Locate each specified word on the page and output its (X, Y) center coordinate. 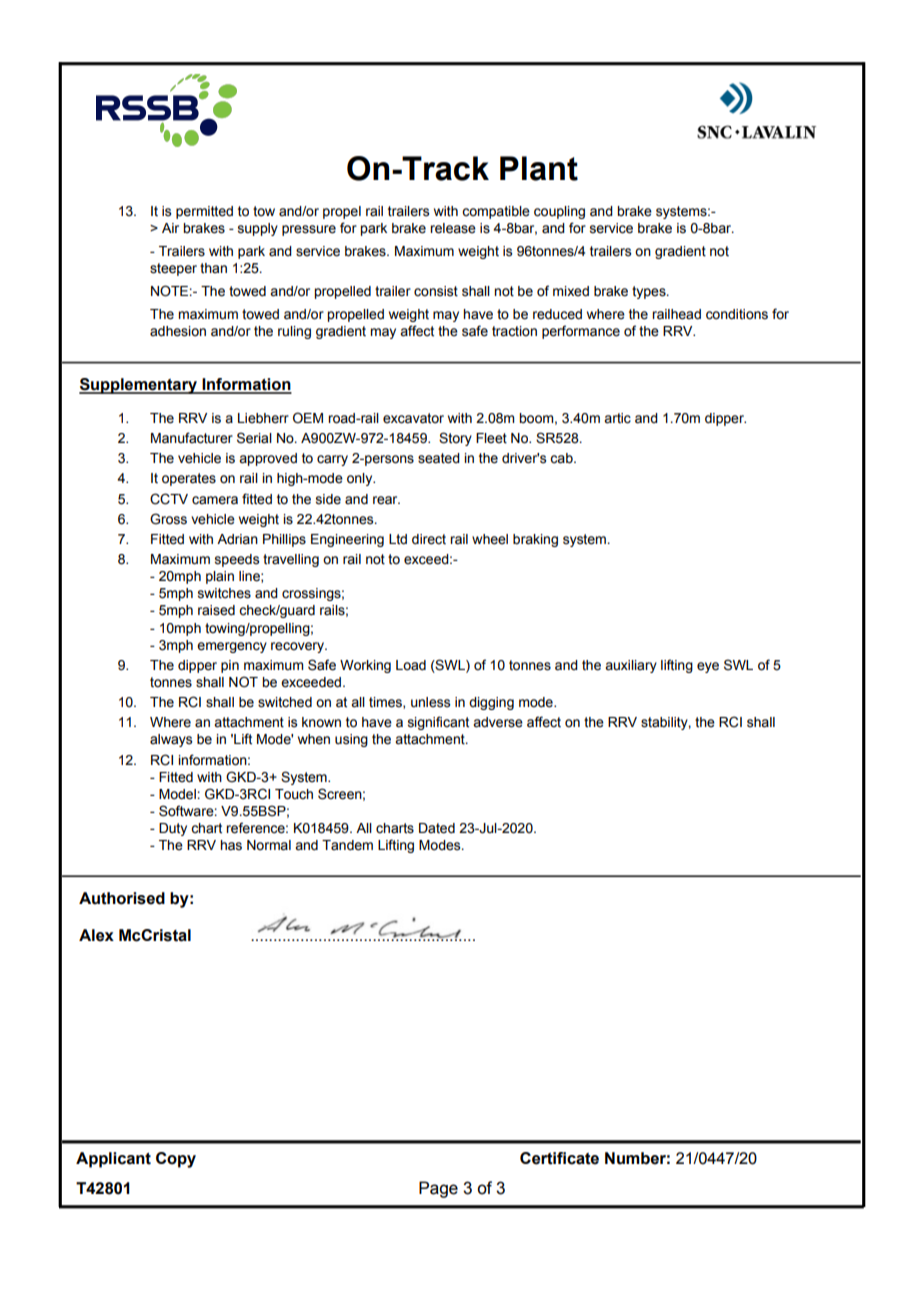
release (453, 228)
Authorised (122, 898)
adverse (498, 722)
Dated (437, 828)
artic (617, 418)
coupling (559, 212)
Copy (176, 1160)
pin (230, 666)
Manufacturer (192, 438)
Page (438, 1189)
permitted (204, 212)
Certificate (559, 1158)
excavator (413, 418)
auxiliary (631, 666)
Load (411, 665)
